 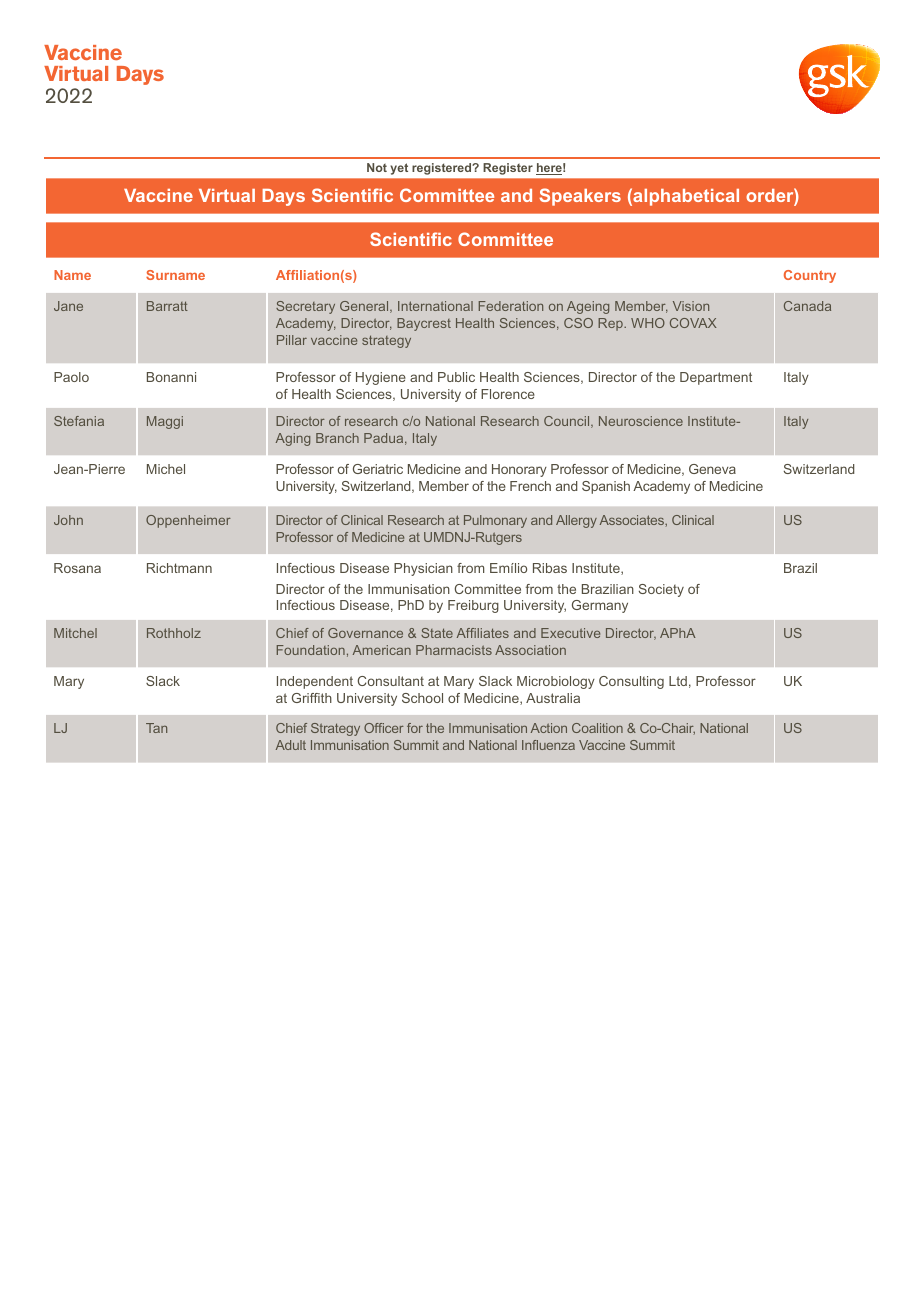 What do you see at coordinates (661, 590) in the image?
I see `Society` at bounding box center [661, 590].
